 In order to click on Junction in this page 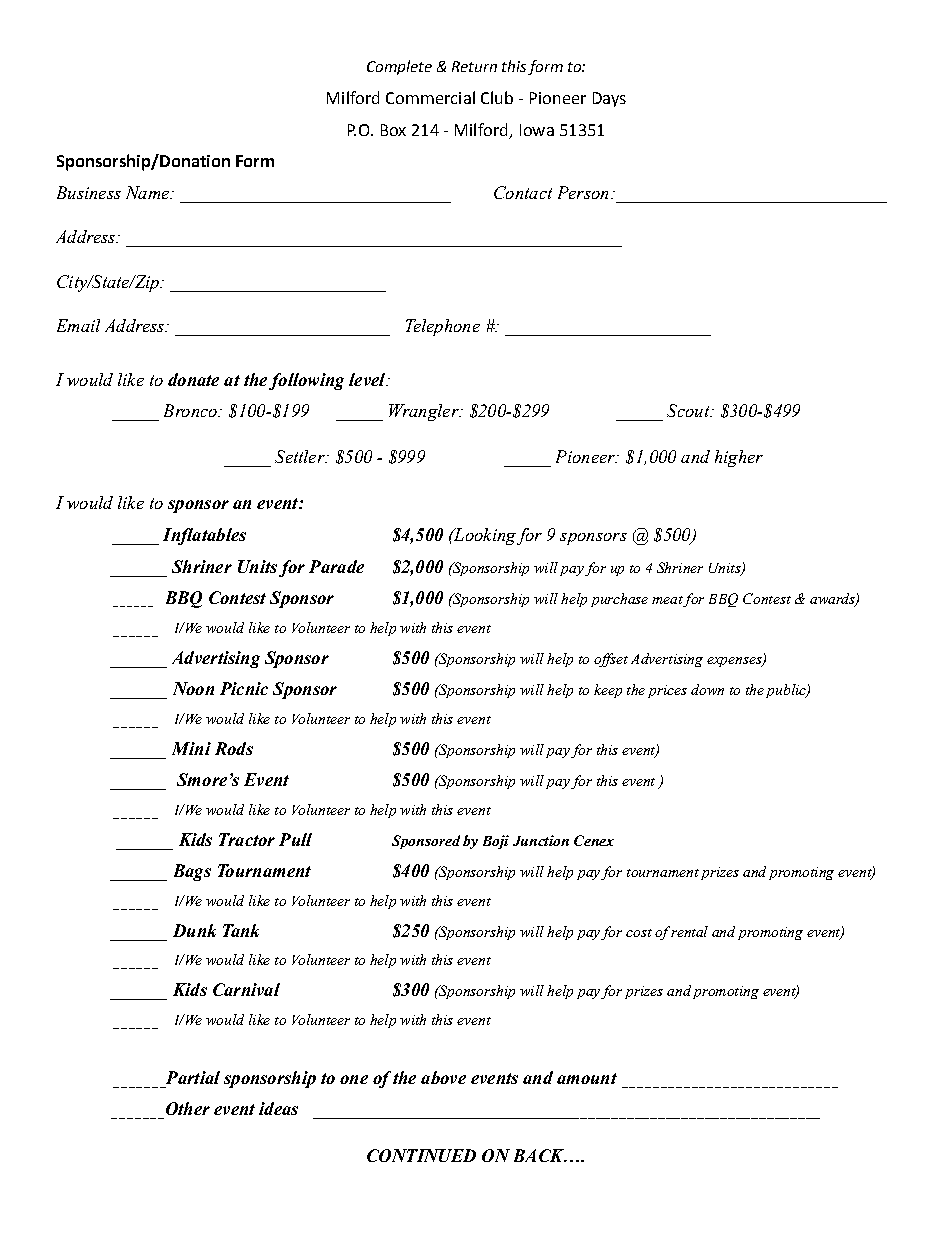, I will do `click(541, 840)`.
